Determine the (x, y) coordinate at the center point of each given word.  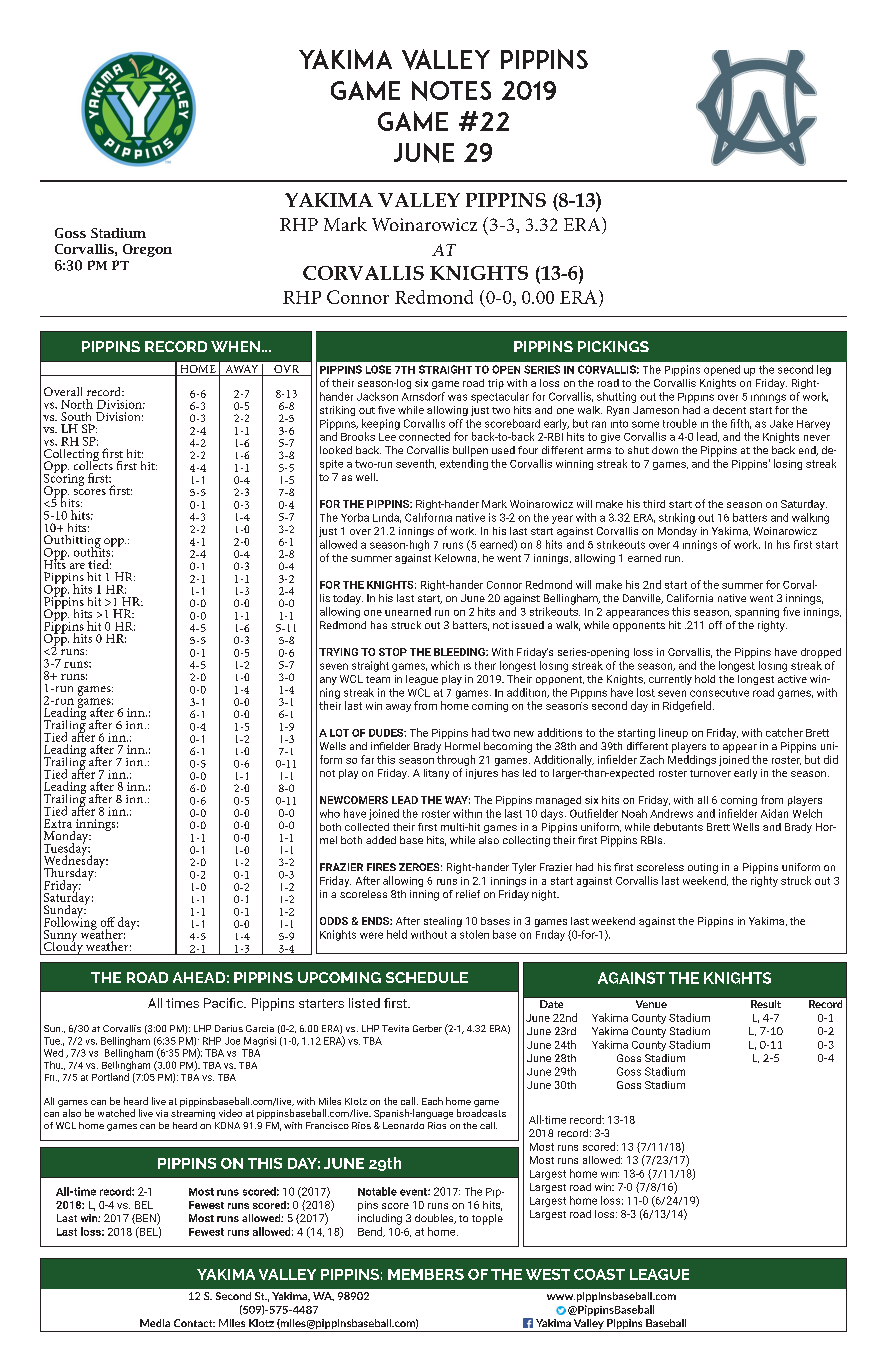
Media (155, 1323)
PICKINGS (613, 346)
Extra (58, 823)
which (445, 665)
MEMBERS (426, 1274)
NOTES (451, 91)
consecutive (719, 693)
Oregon (147, 250)
